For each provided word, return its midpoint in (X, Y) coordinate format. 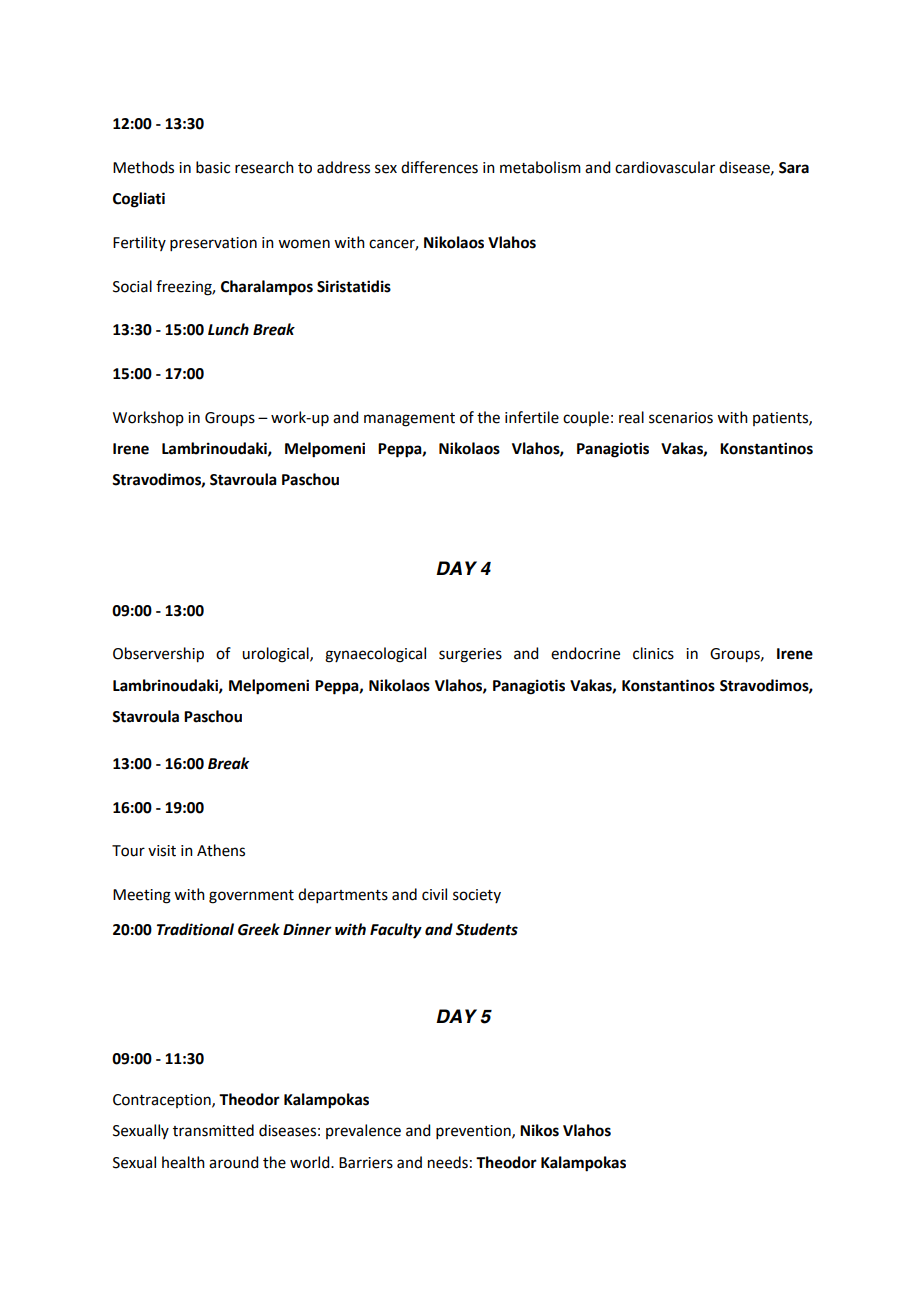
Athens (221, 850)
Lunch (228, 329)
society (477, 896)
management (409, 420)
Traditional (195, 929)
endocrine (585, 653)
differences (439, 167)
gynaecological (375, 655)
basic (213, 167)
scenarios (681, 418)
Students (487, 929)
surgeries (470, 655)
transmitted (213, 1130)
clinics (653, 653)
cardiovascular (665, 167)
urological (276, 655)
